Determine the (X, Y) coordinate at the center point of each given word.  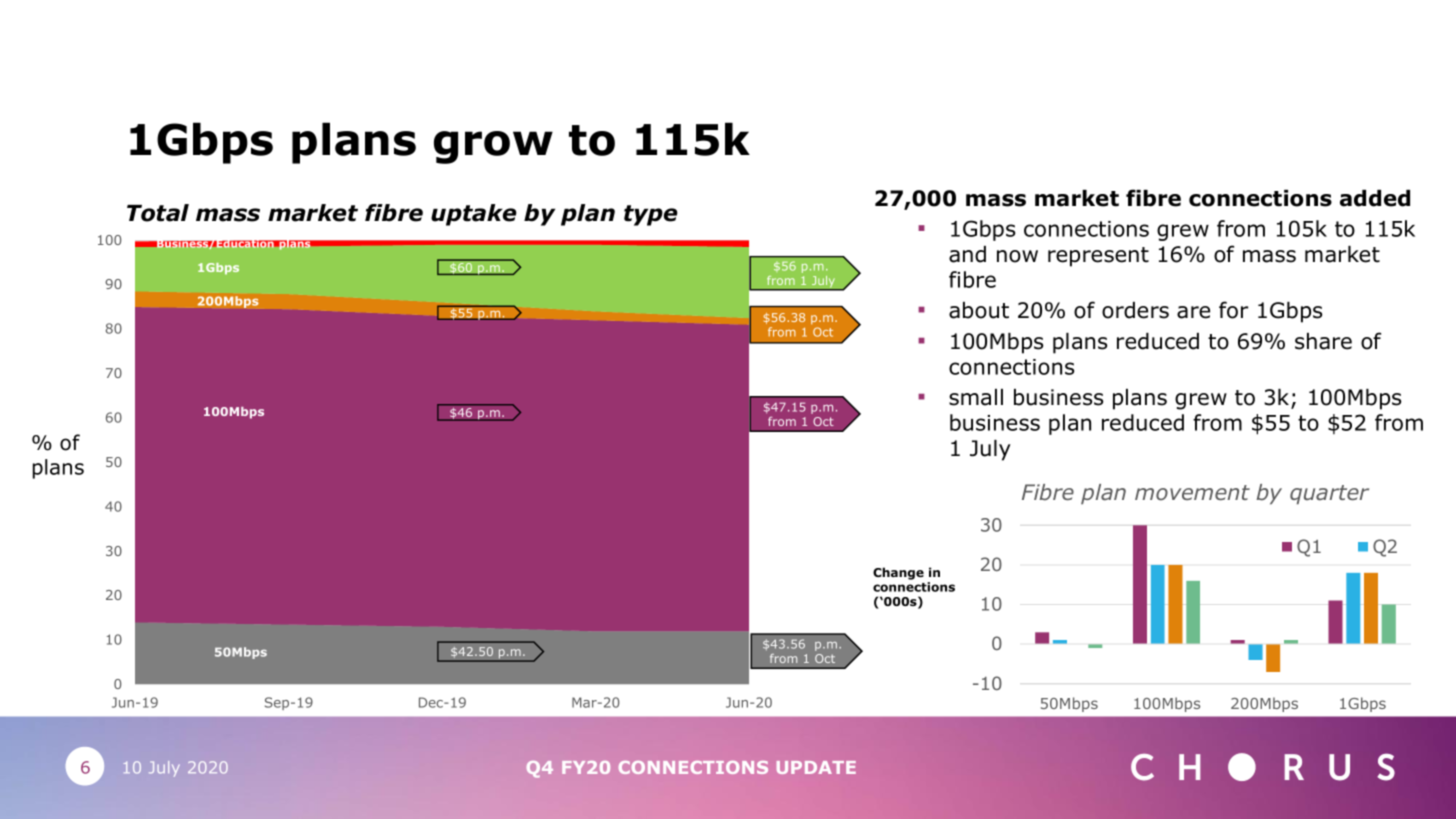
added (1375, 198)
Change (898, 573)
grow (493, 147)
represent (1098, 257)
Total (158, 213)
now (1017, 256)
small (976, 397)
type (651, 215)
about (979, 310)
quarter (1329, 494)
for (1233, 310)
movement (1192, 493)
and (967, 254)
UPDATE (816, 767)
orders (1135, 310)
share (1323, 341)
